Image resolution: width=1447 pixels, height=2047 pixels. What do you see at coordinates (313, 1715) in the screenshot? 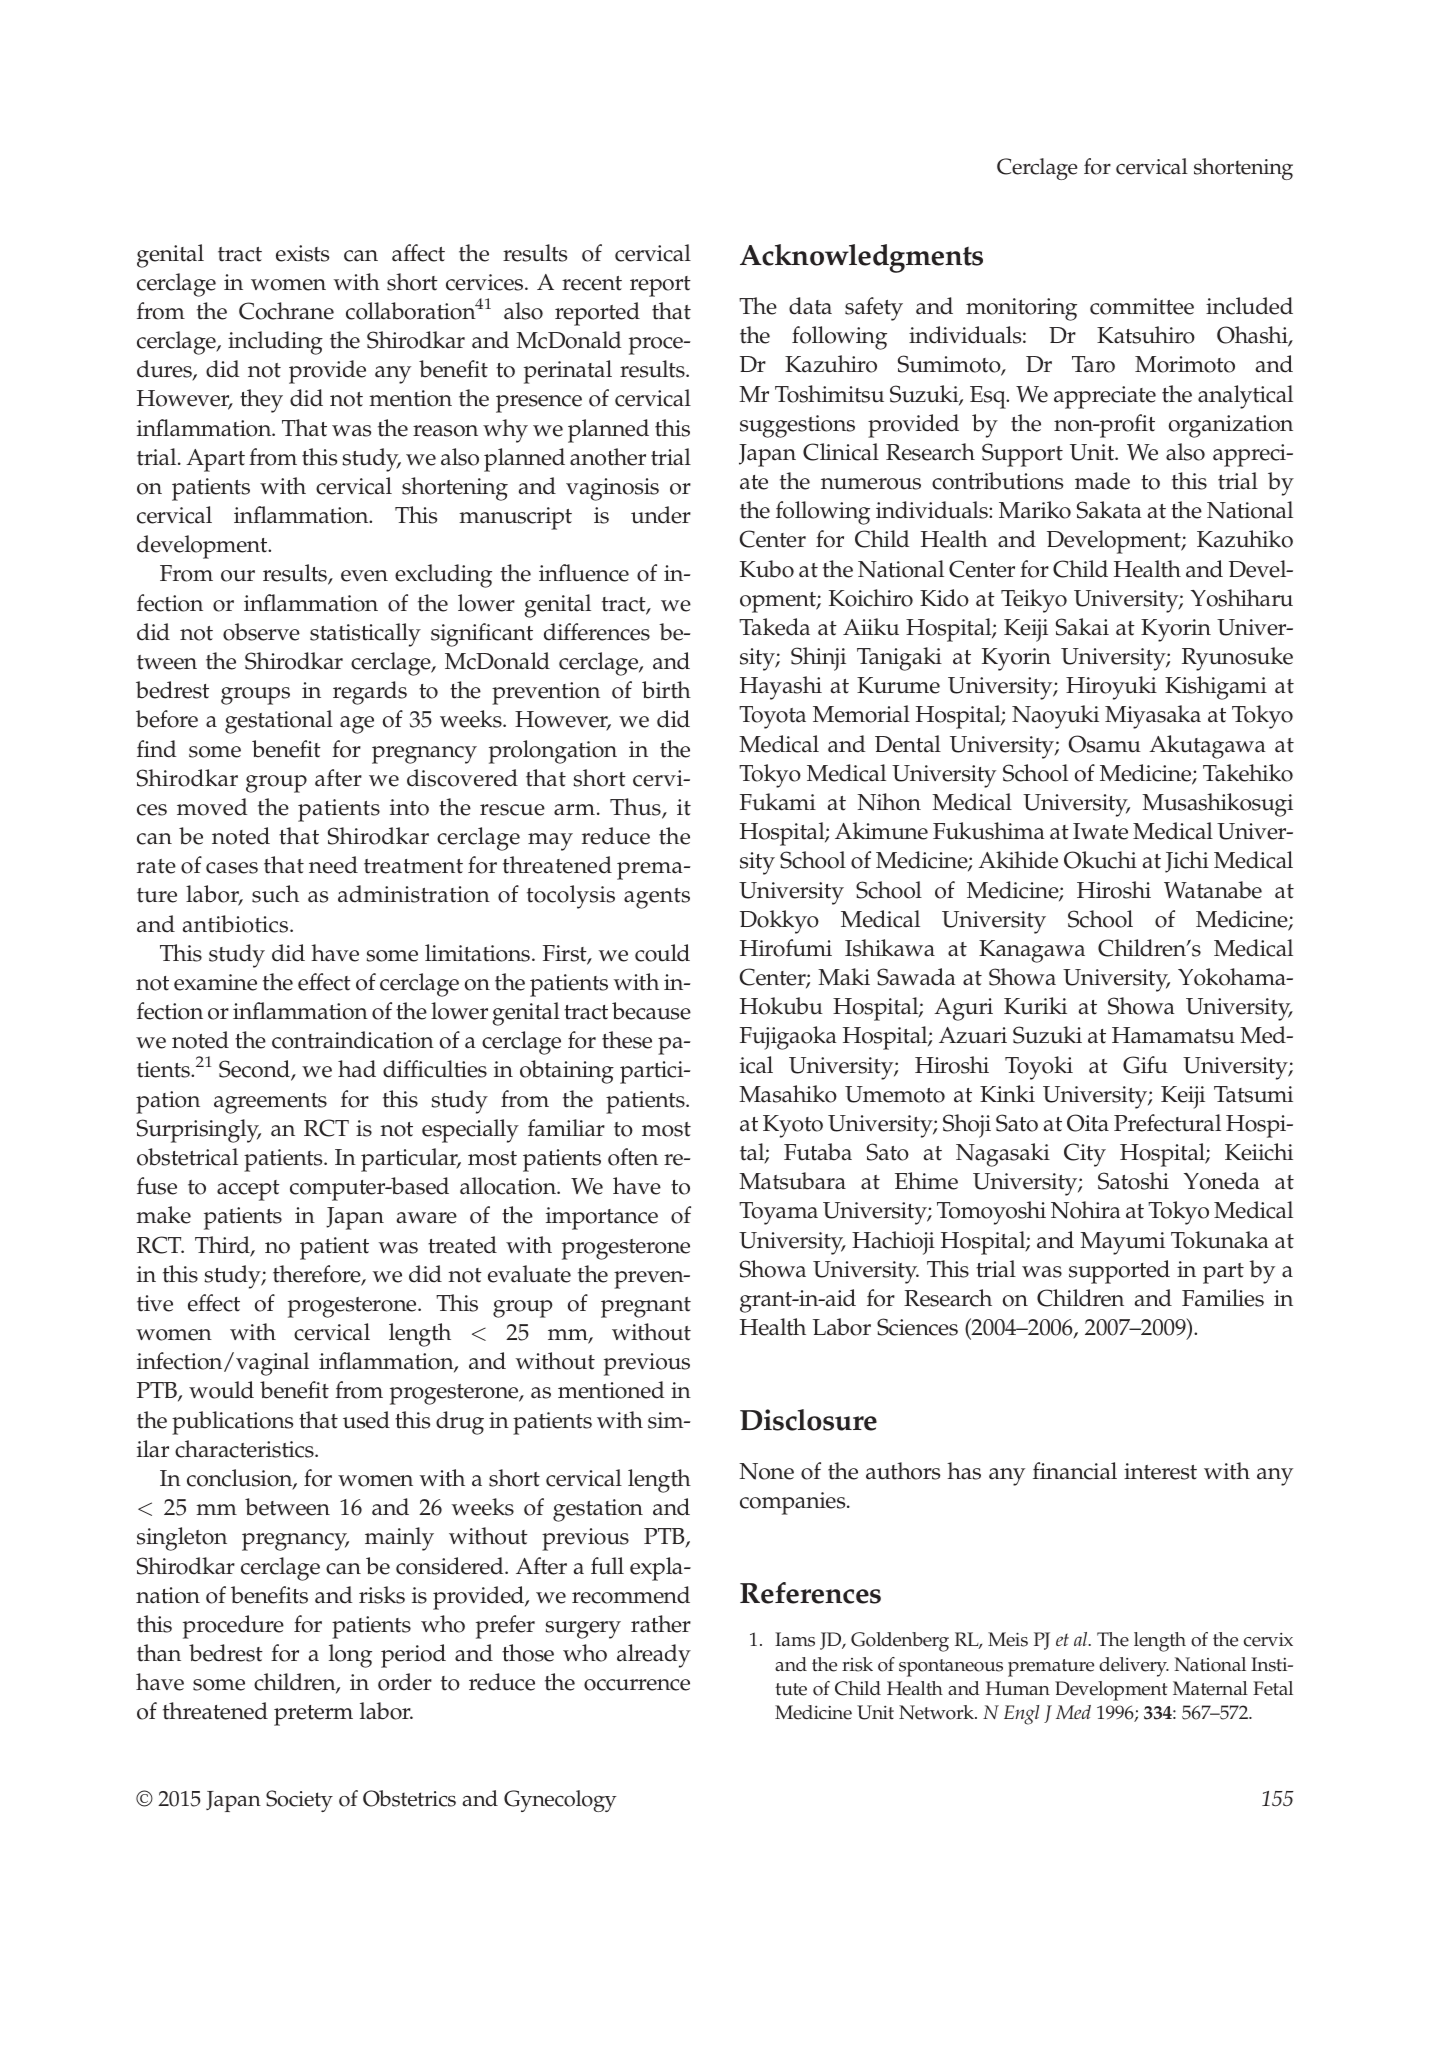
I see `preterm` at bounding box center [313, 1715].
